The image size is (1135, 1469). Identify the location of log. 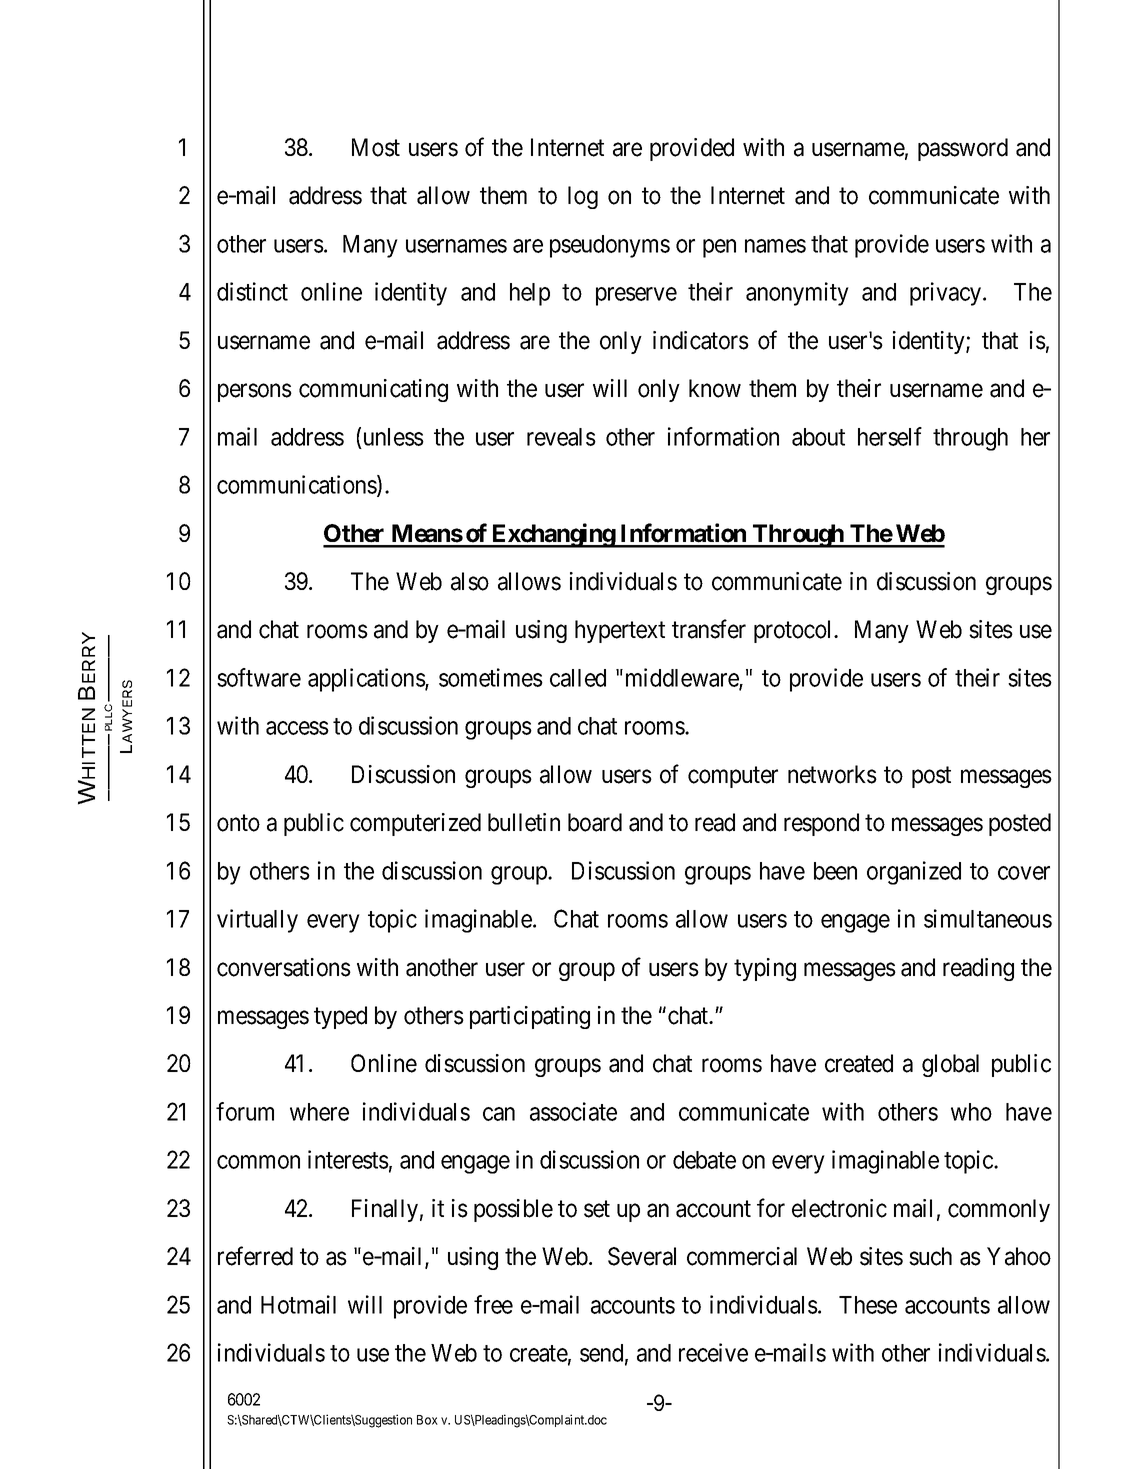
(583, 197).
